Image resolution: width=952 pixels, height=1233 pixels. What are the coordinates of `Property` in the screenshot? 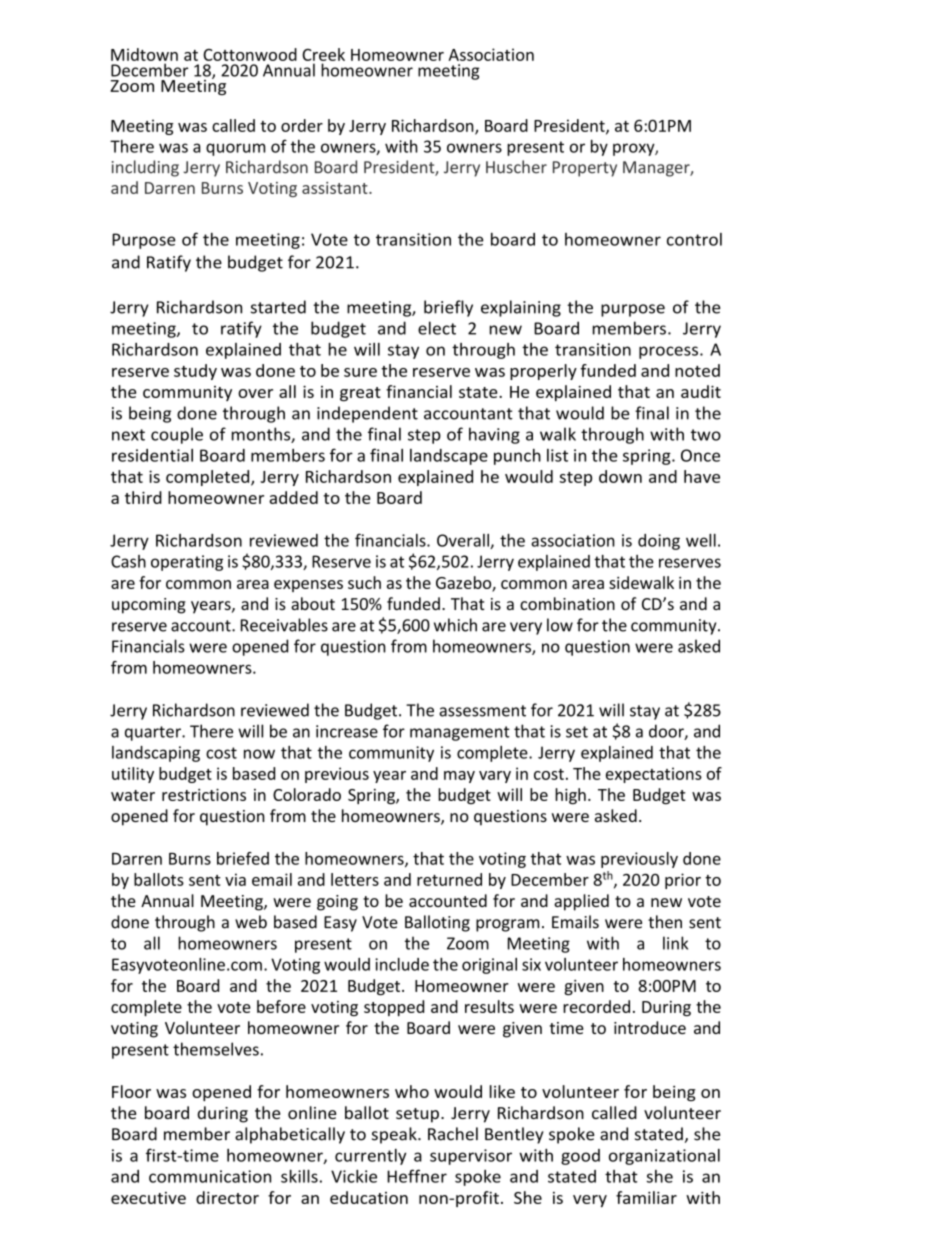 It's located at (585, 169).
